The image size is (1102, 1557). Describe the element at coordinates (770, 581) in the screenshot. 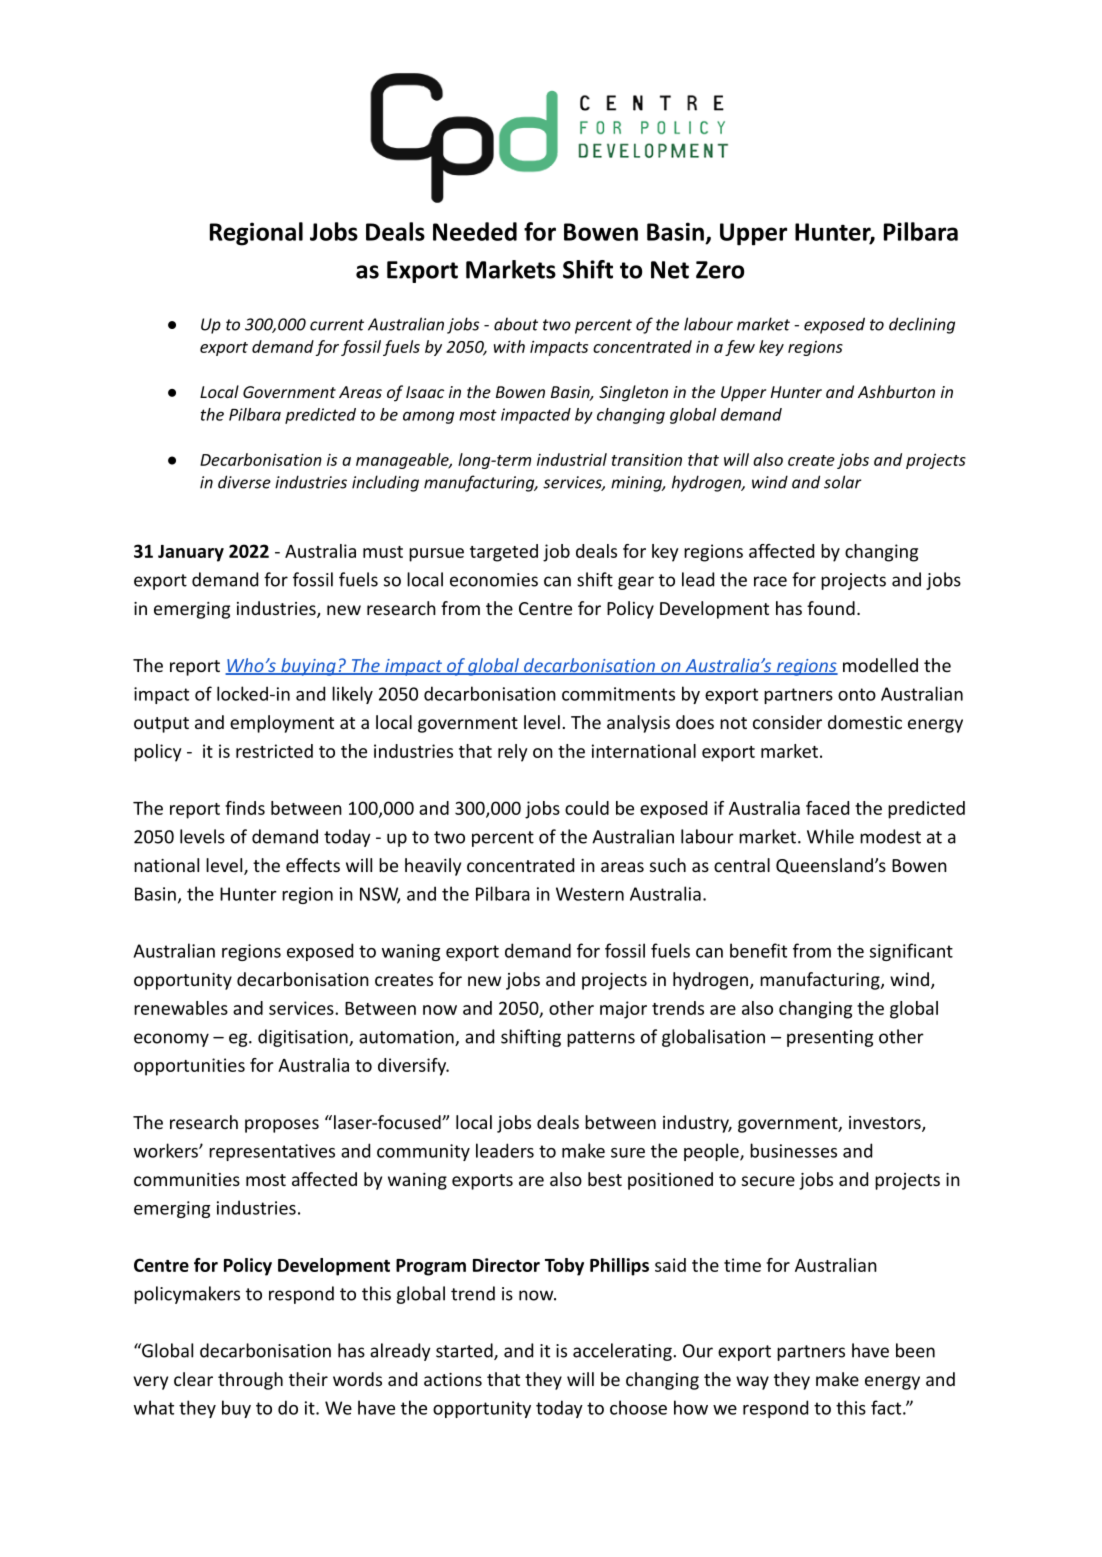

I see `race` at that location.
